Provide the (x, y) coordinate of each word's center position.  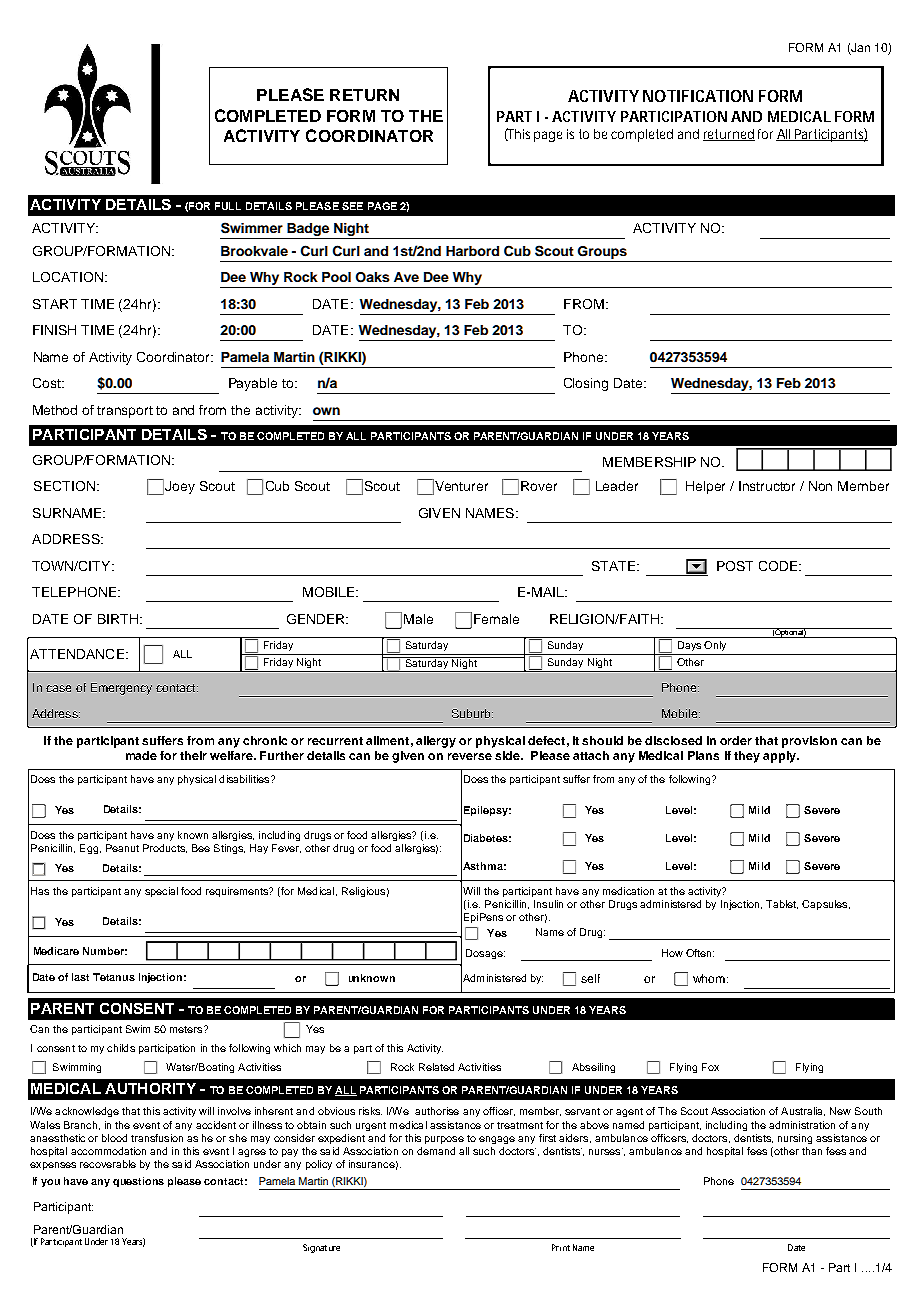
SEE (352, 206)
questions (138, 1182)
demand (436, 1151)
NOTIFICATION (698, 96)
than (812, 1151)
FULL (228, 206)
